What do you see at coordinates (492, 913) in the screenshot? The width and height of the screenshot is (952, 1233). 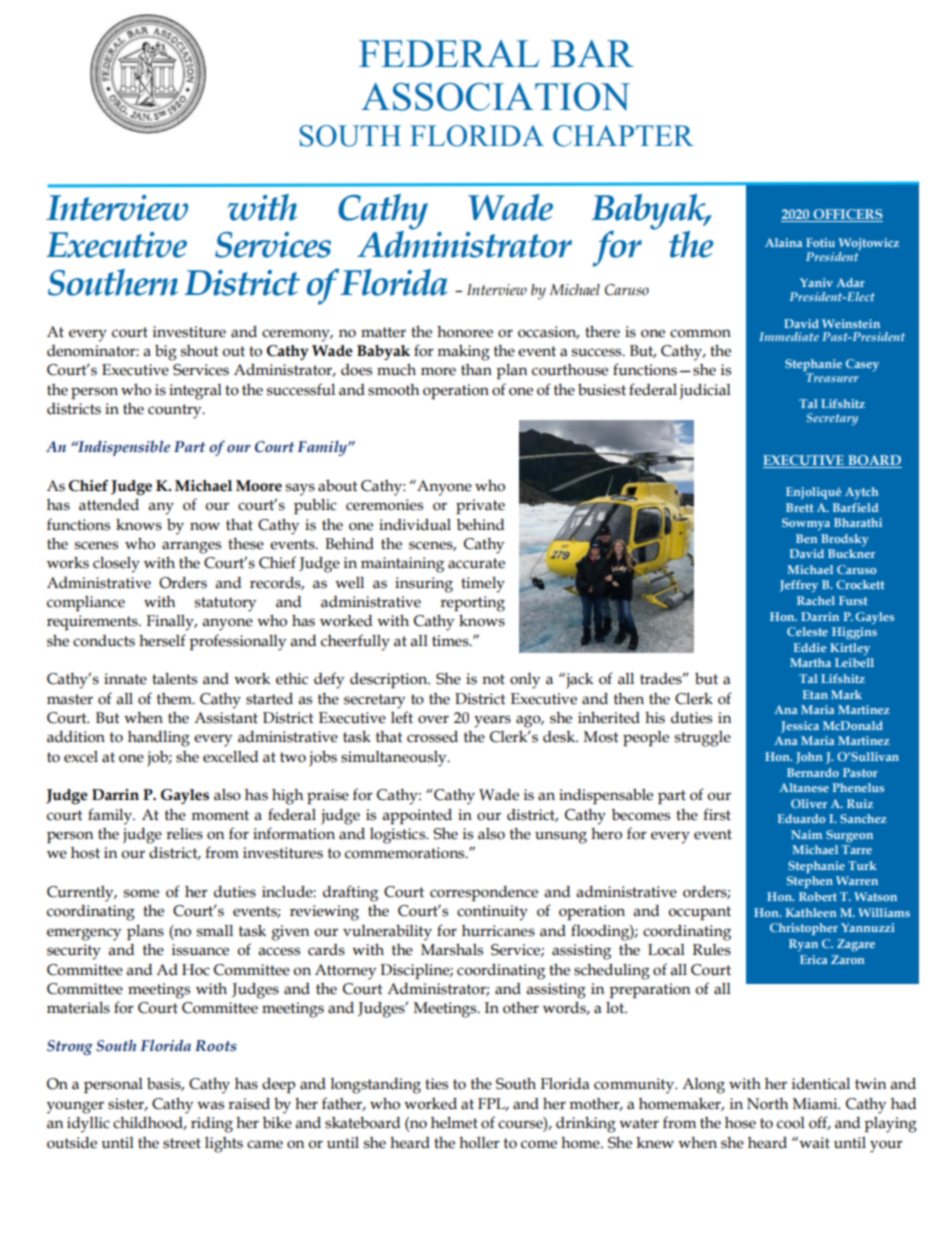 I see `continuity` at bounding box center [492, 913].
